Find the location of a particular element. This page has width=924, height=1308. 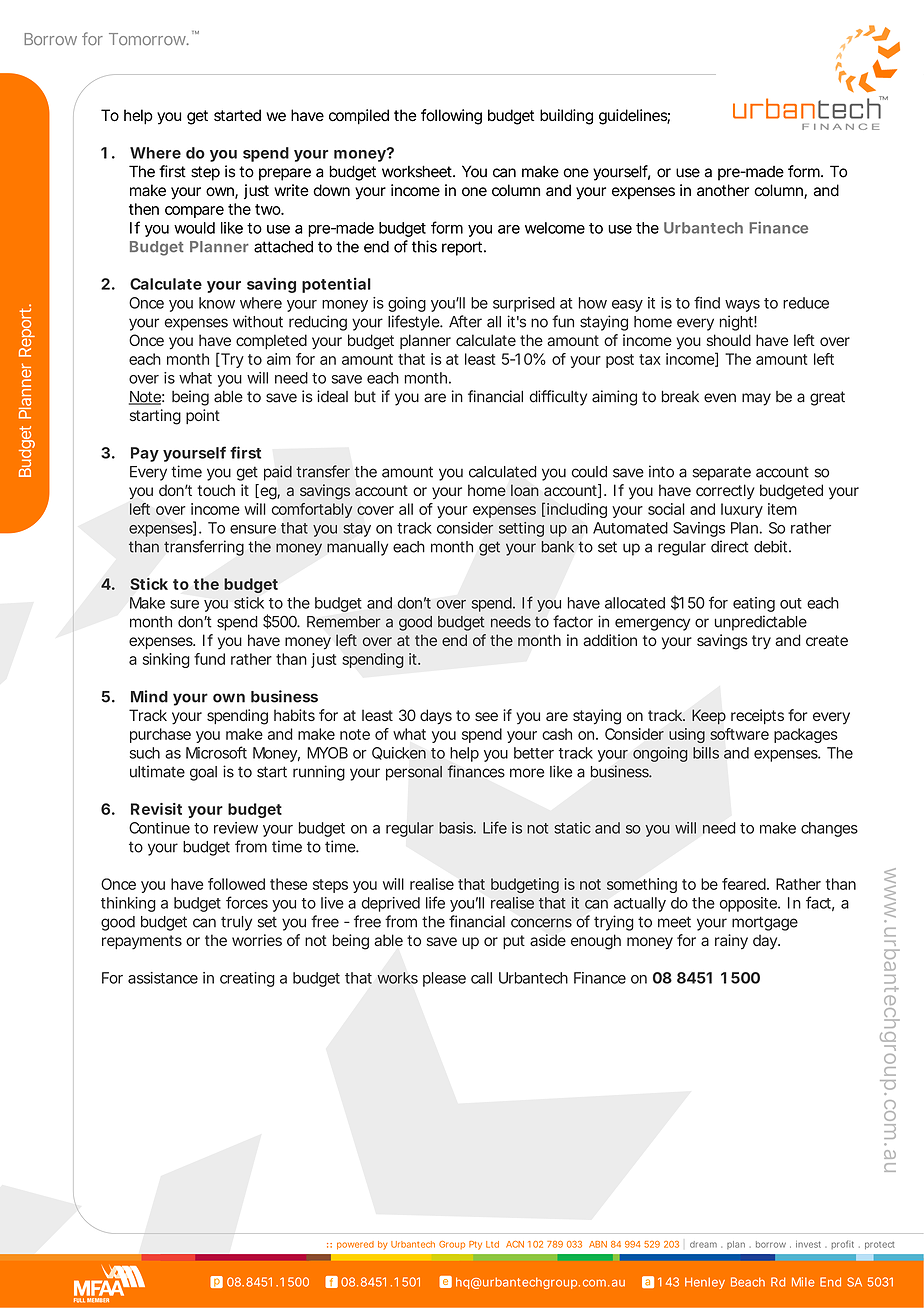

another is located at coordinates (723, 190).
